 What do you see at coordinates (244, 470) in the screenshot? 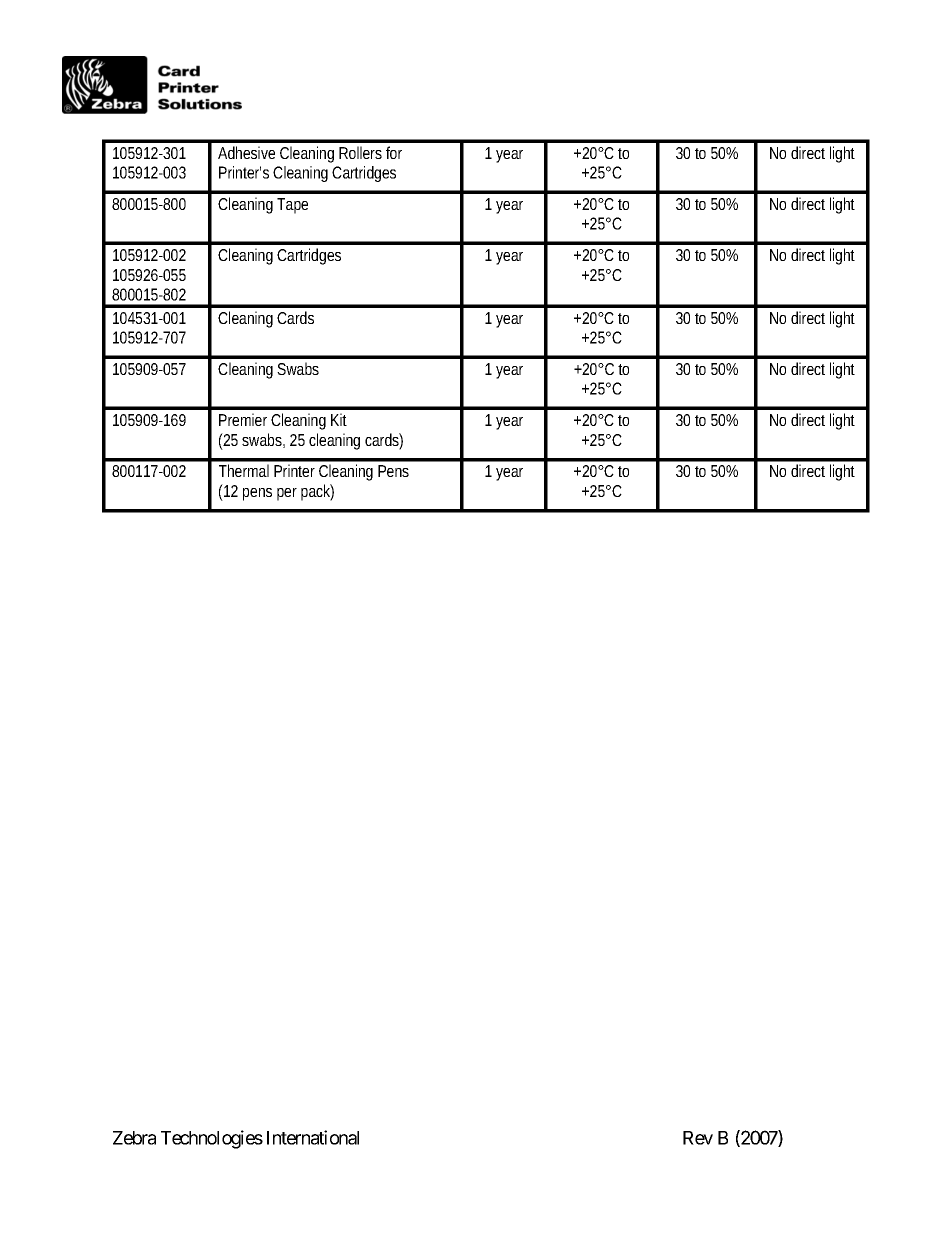
I see `Thermal` at bounding box center [244, 470].
